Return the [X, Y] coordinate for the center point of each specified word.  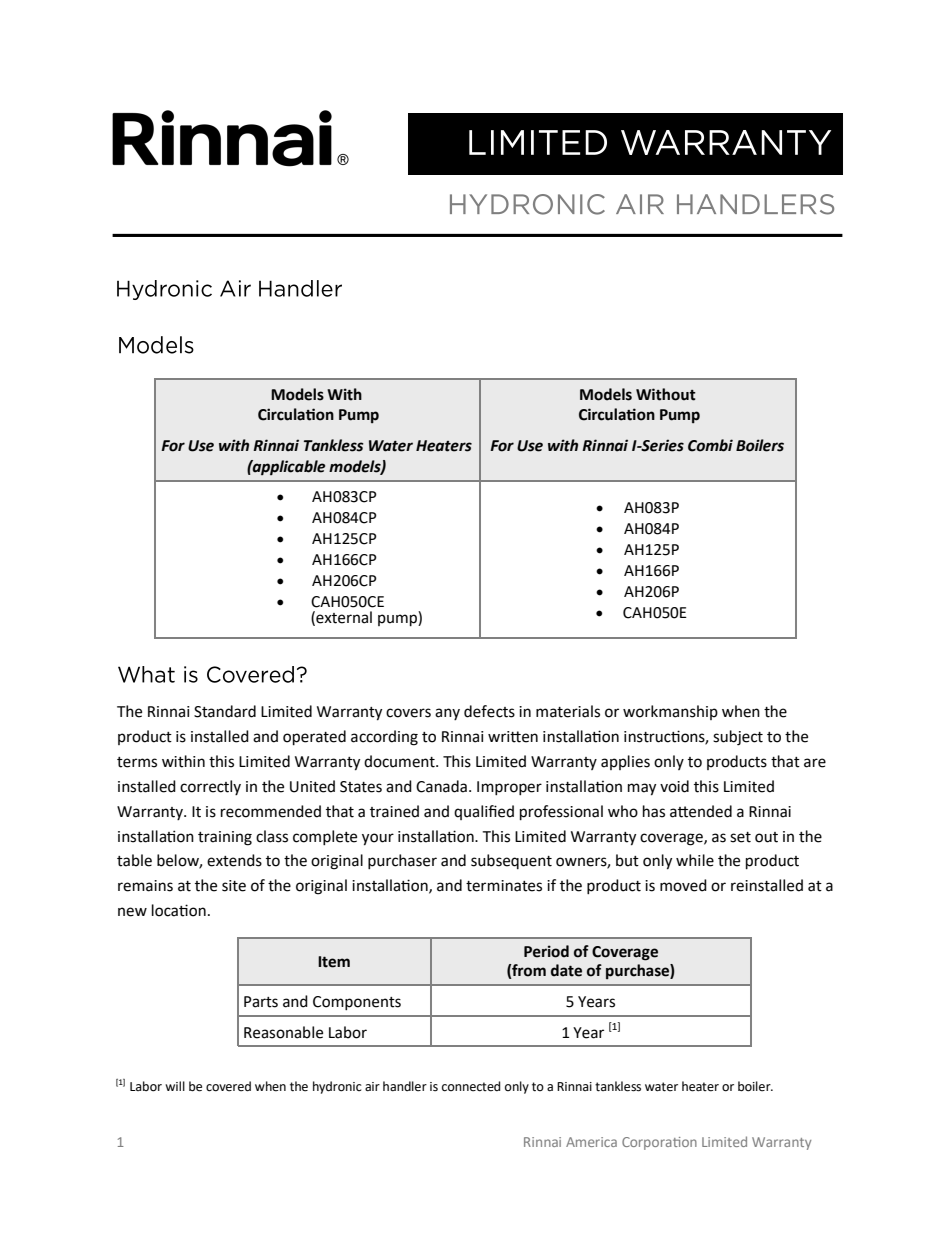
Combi [710, 445]
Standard [225, 711]
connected [471, 1086]
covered [228, 1086]
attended [701, 811]
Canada [441, 786]
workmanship [670, 712]
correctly [210, 787]
